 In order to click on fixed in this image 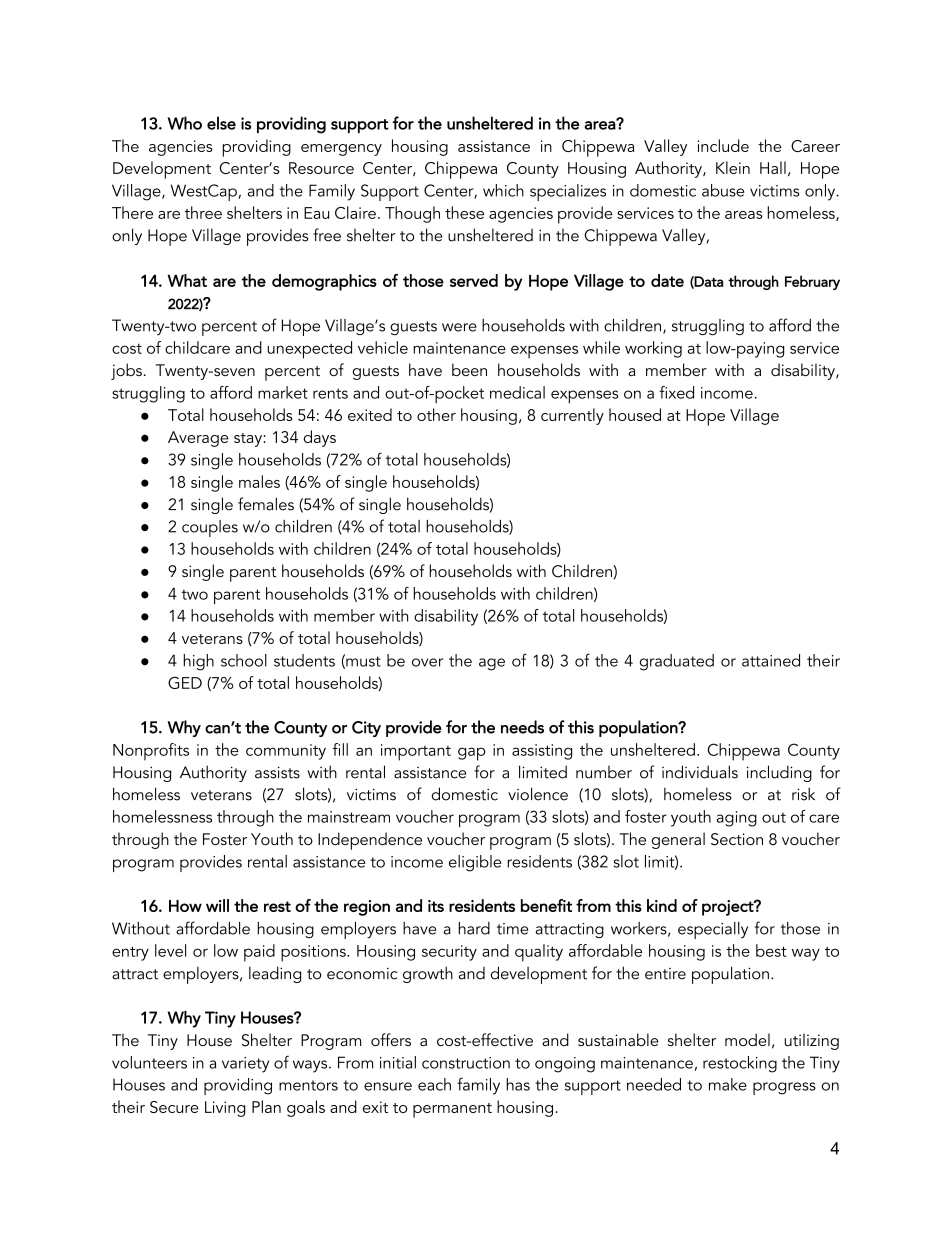, I will do `click(676, 392)`.
